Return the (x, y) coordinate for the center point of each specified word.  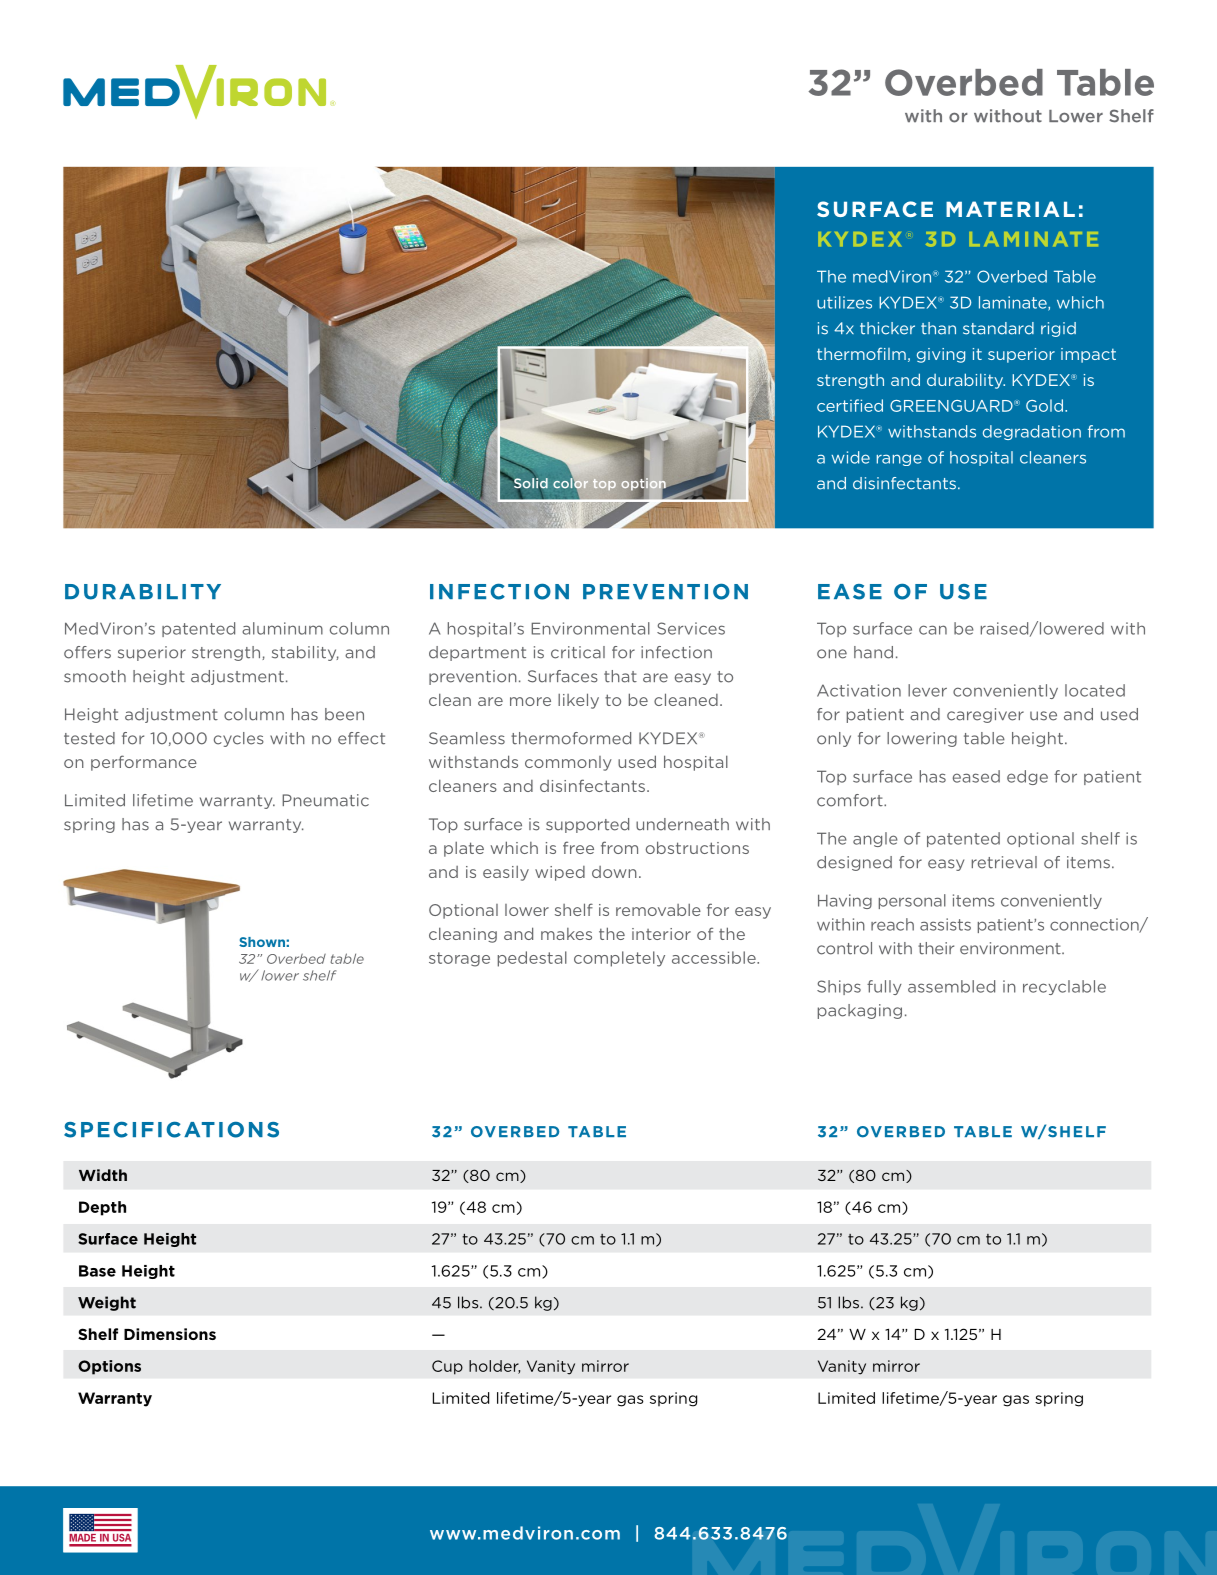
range (899, 460)
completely (619, 959)
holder (494, 1367)
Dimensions (170, 1334)
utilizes (844, 302)
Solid (529, 484)
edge (1027, 777)
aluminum (282, 628)
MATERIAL (1010, 209)
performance (144, 763)
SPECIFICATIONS (171, 1129)
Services (691, 628)
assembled (951, 986)
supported (587, 825)
